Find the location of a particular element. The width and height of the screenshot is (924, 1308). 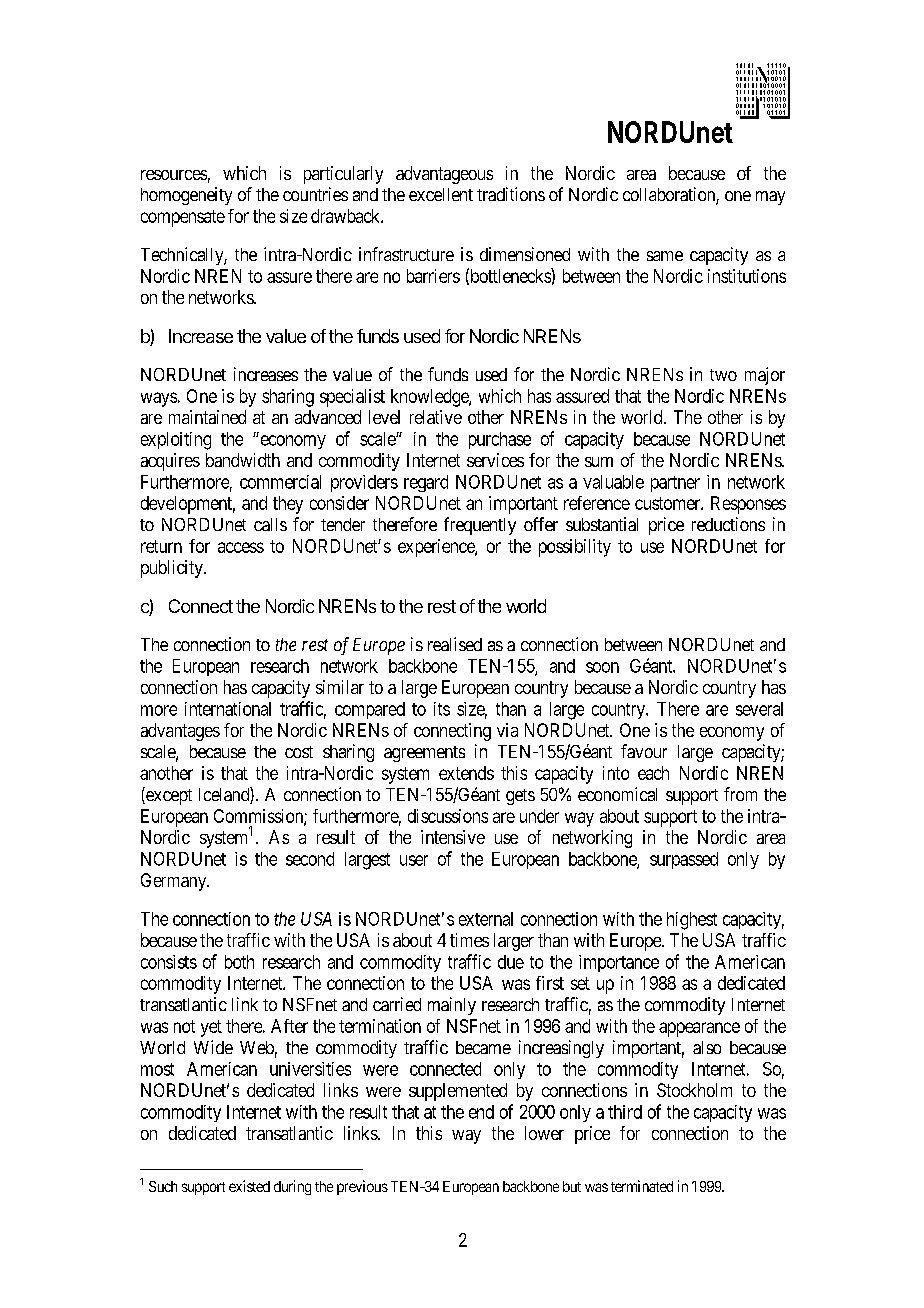

intensive is located at coordinates (453, 837).
